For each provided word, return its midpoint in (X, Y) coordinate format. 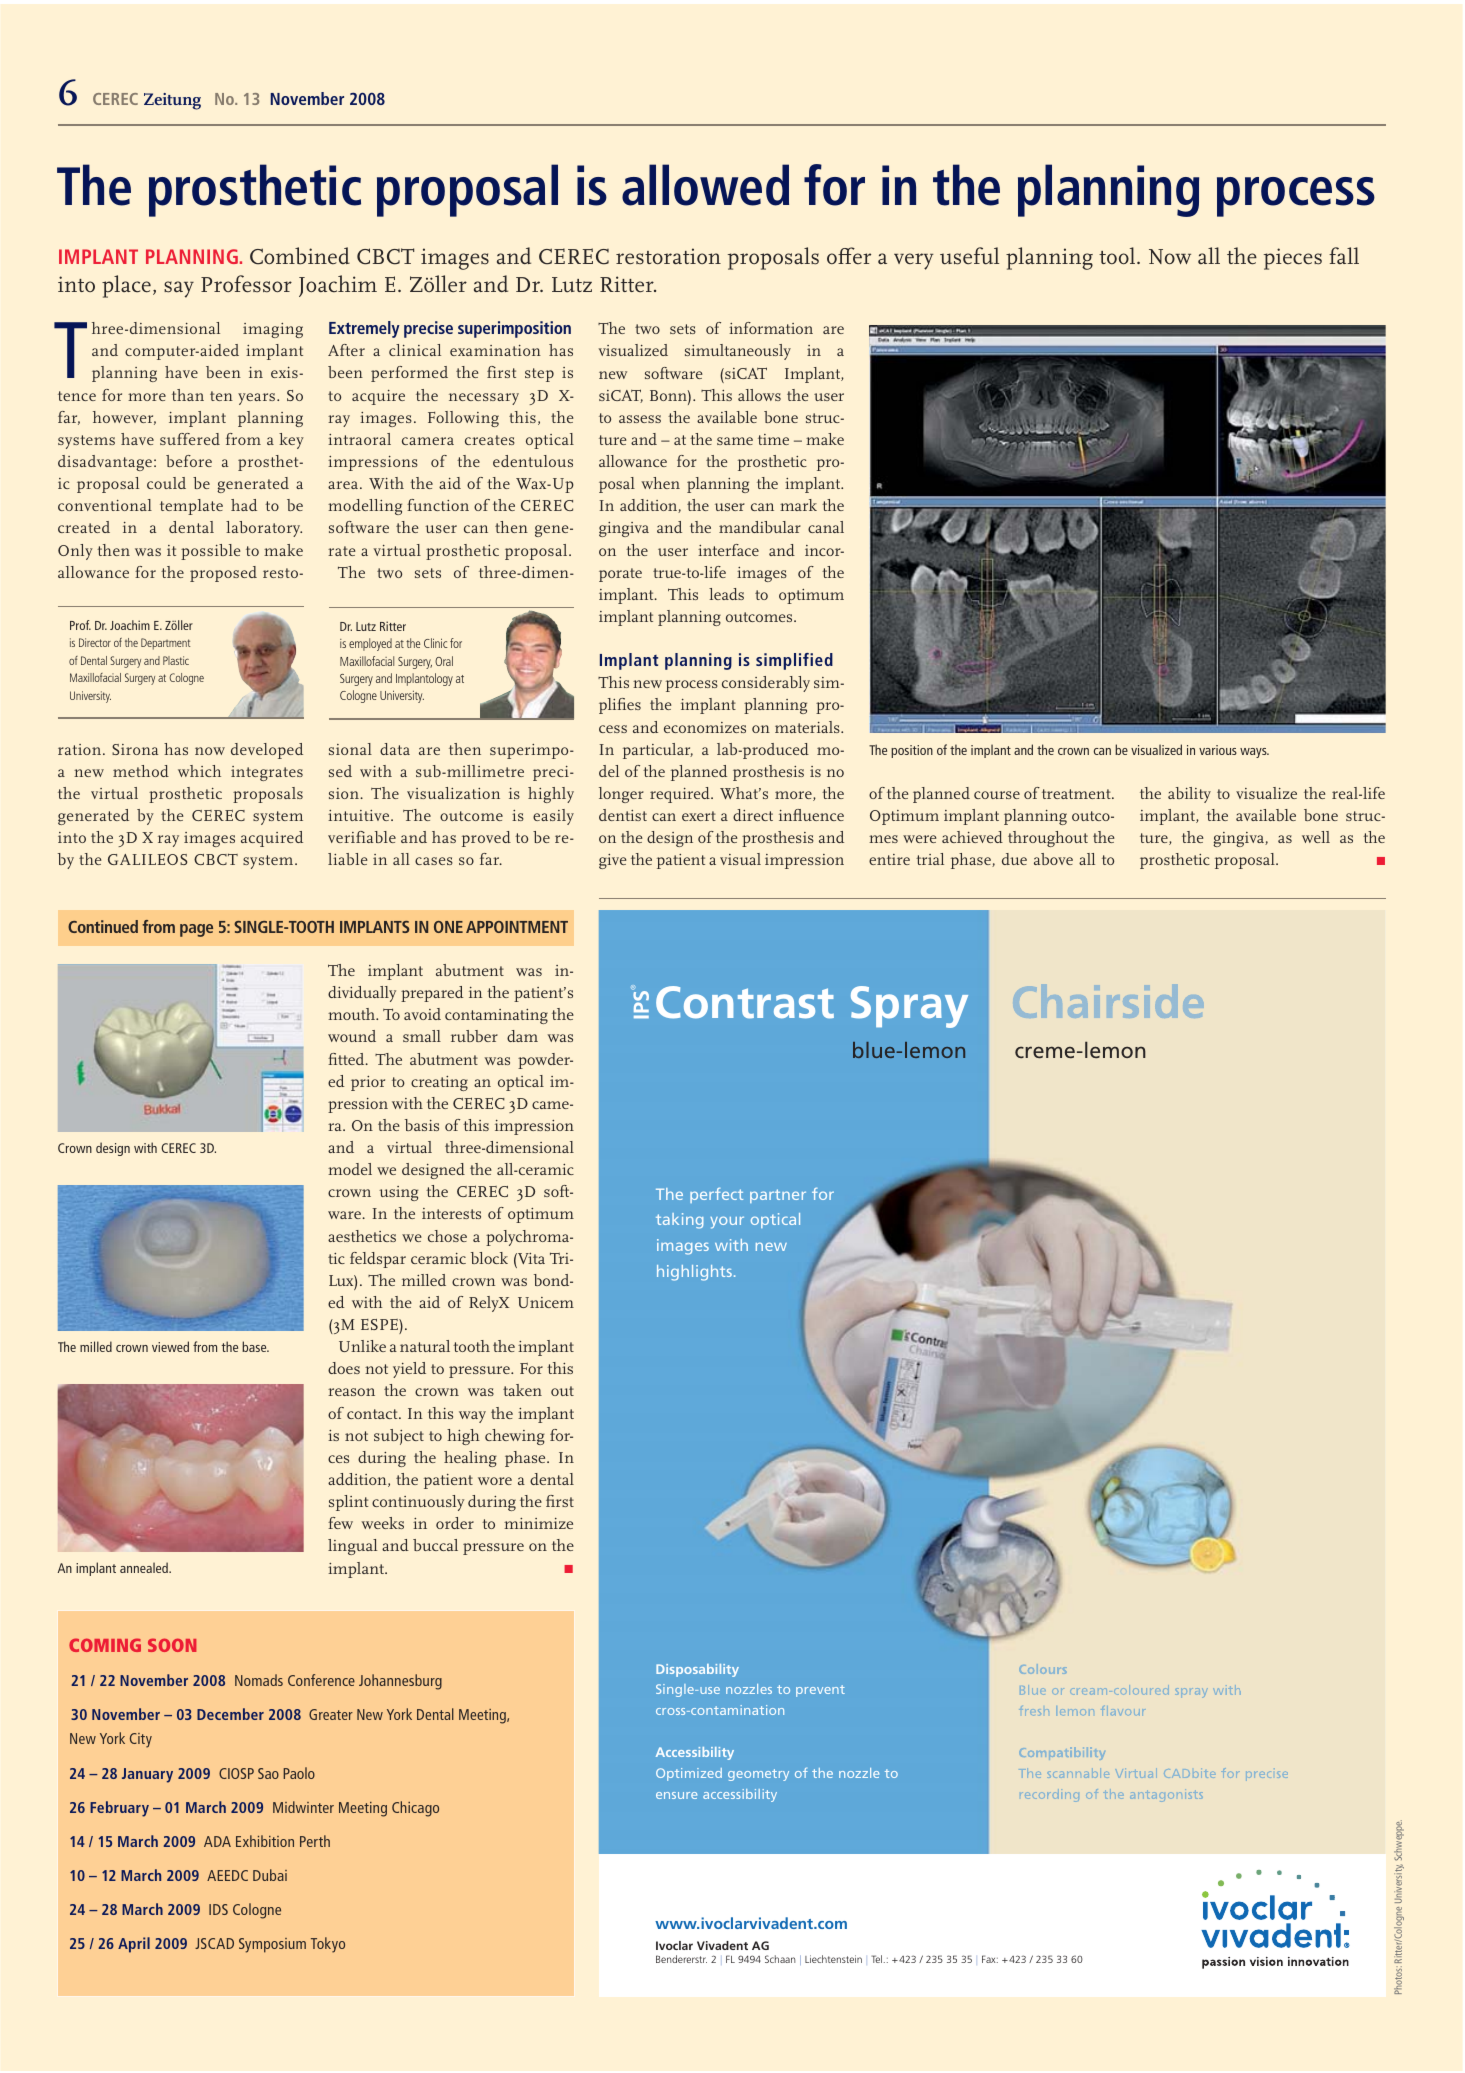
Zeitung (172, 101)
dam (522, 1036)
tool (1118, 256)
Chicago (415, 1809)
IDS (218, 1909)
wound (352, 1036)
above (1053, 859)
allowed (705, 185)
